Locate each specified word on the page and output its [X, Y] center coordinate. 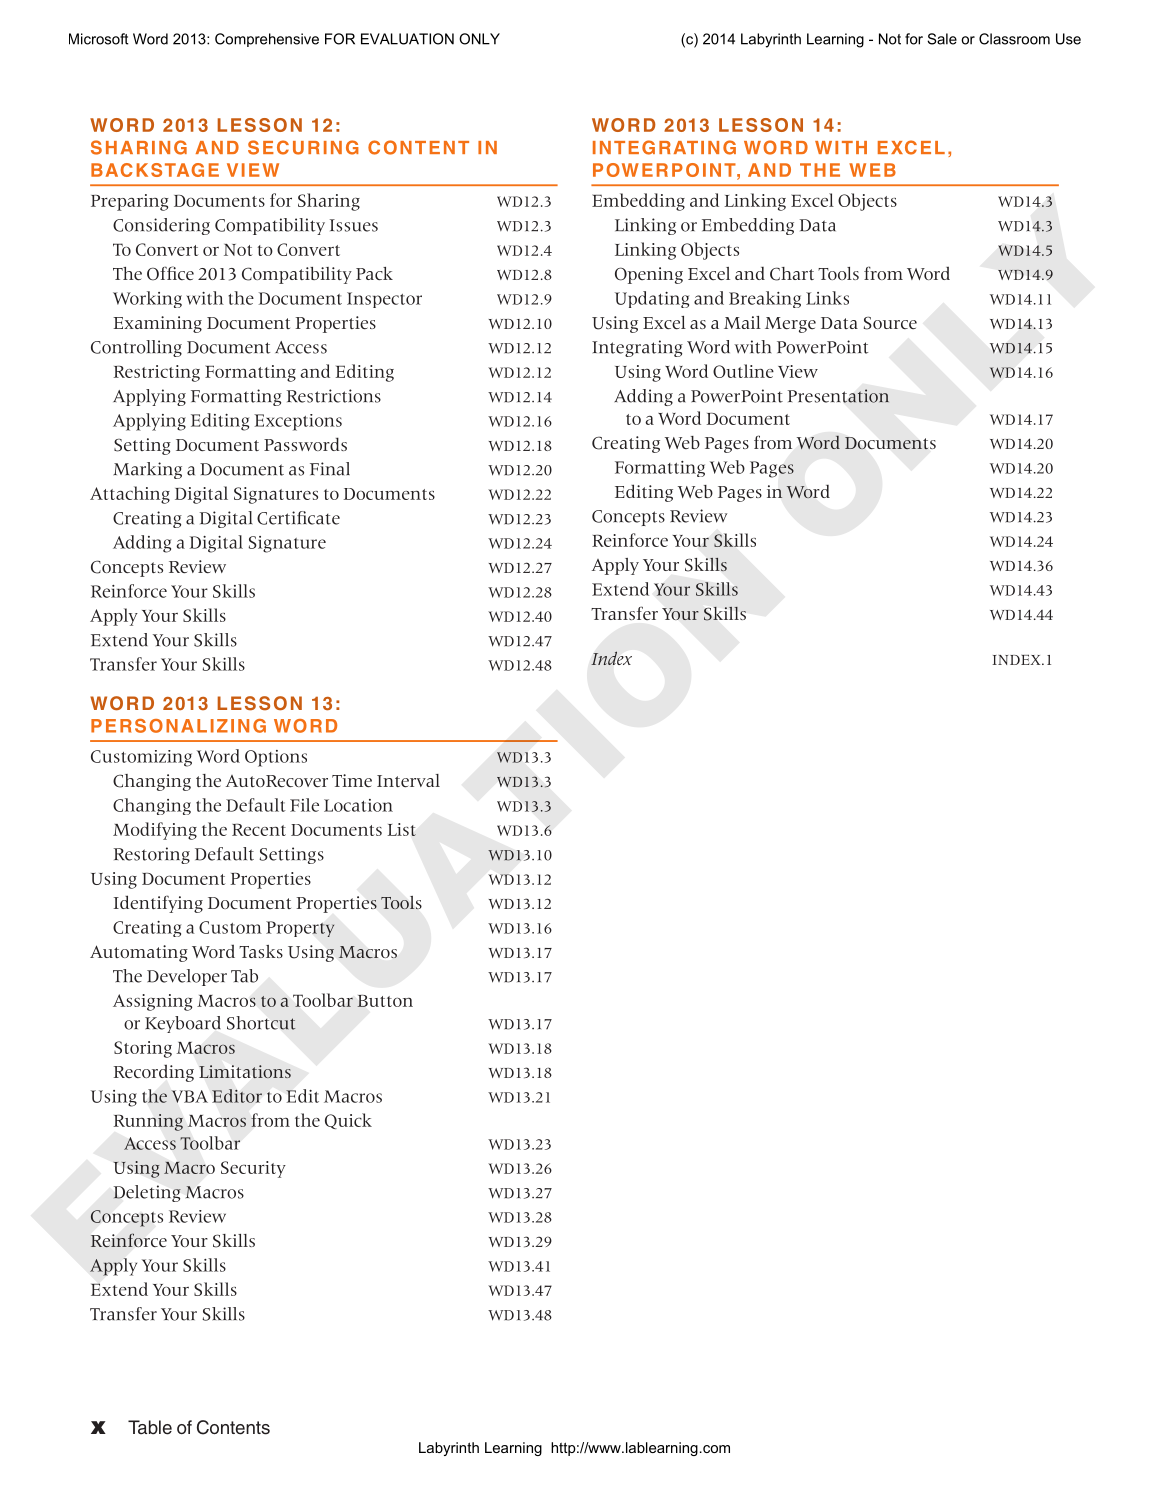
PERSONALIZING [178, 726]
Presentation [838, 396]
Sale [942, 39]
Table [150, 1427]
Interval [408, 780]
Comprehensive [267, 40]
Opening [649, 275]
